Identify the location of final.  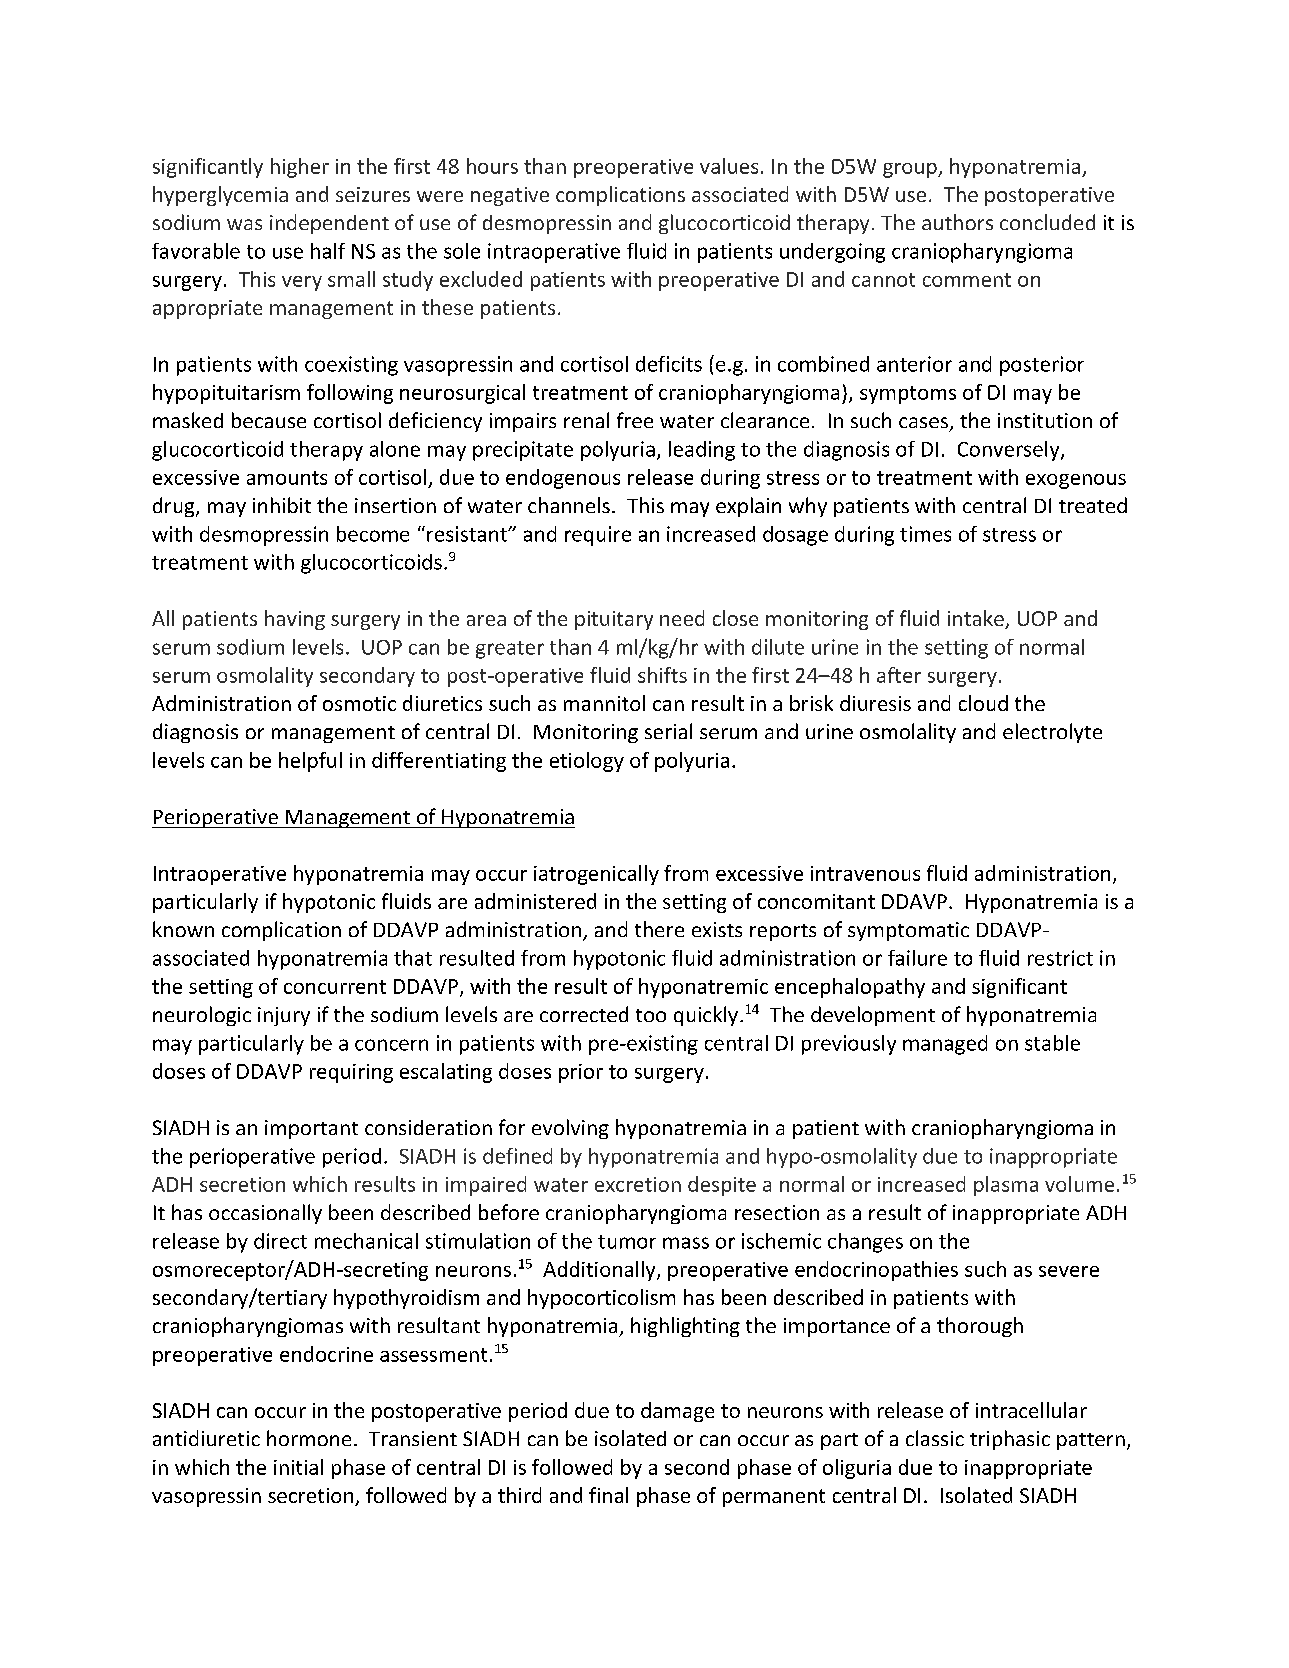
(608, 1495).
